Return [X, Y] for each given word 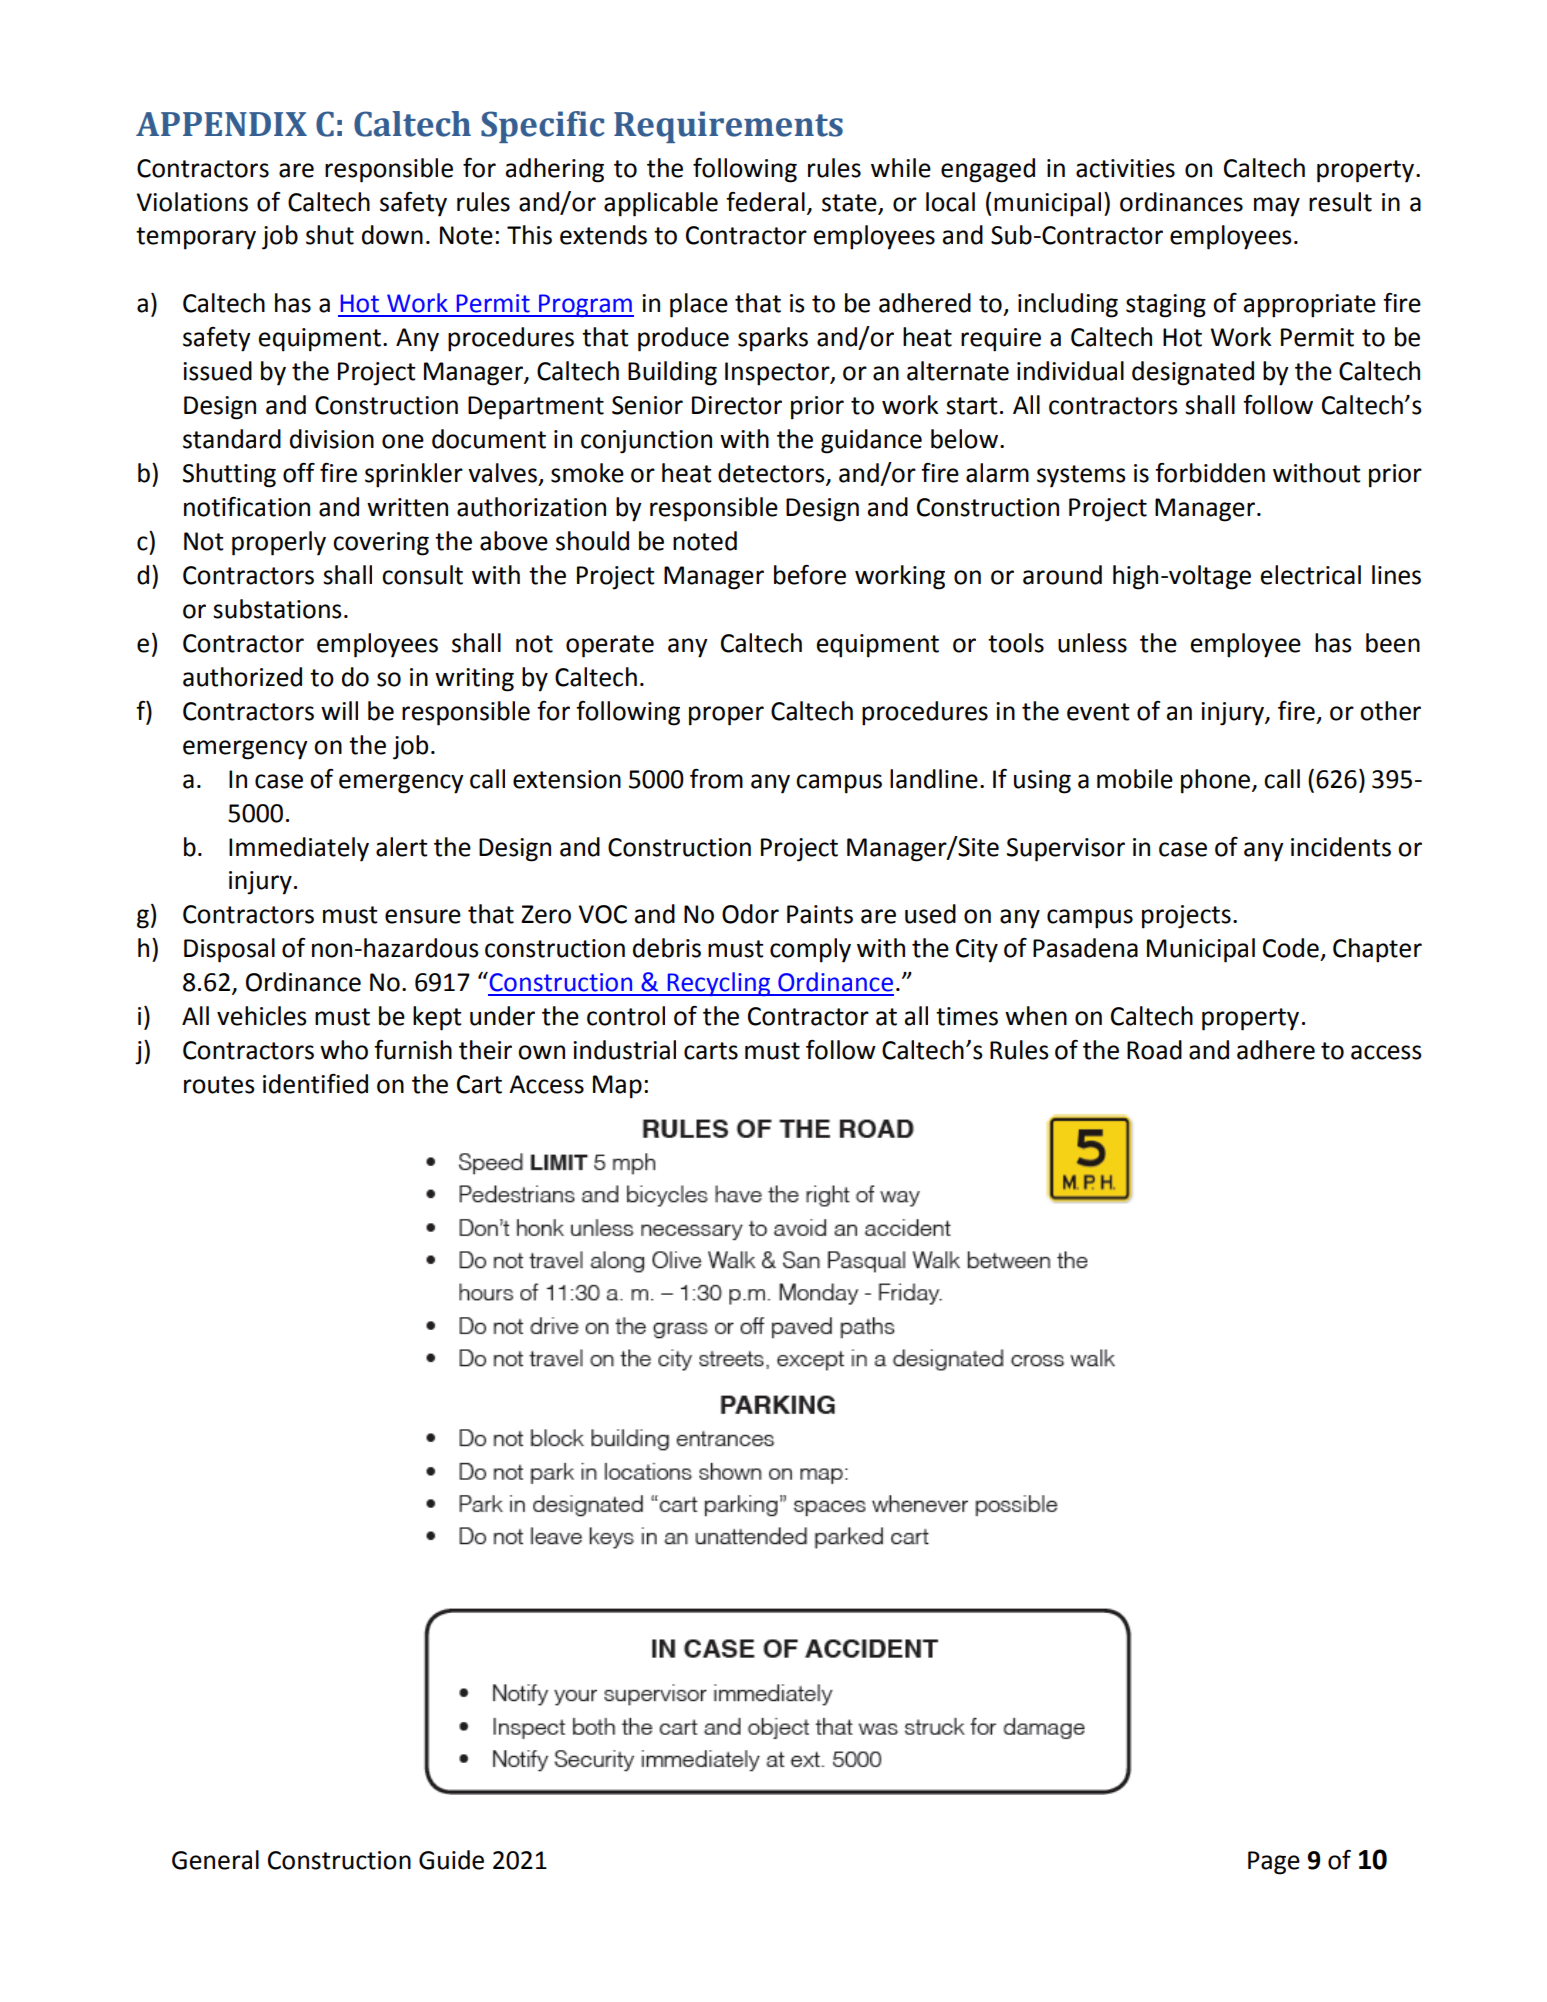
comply [810, 950]
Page [1274, 1863]
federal [765, 202]
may [1277, 207]
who [344, 1050]
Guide [451, 1860]
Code [1291, 948]
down [392, 235]
